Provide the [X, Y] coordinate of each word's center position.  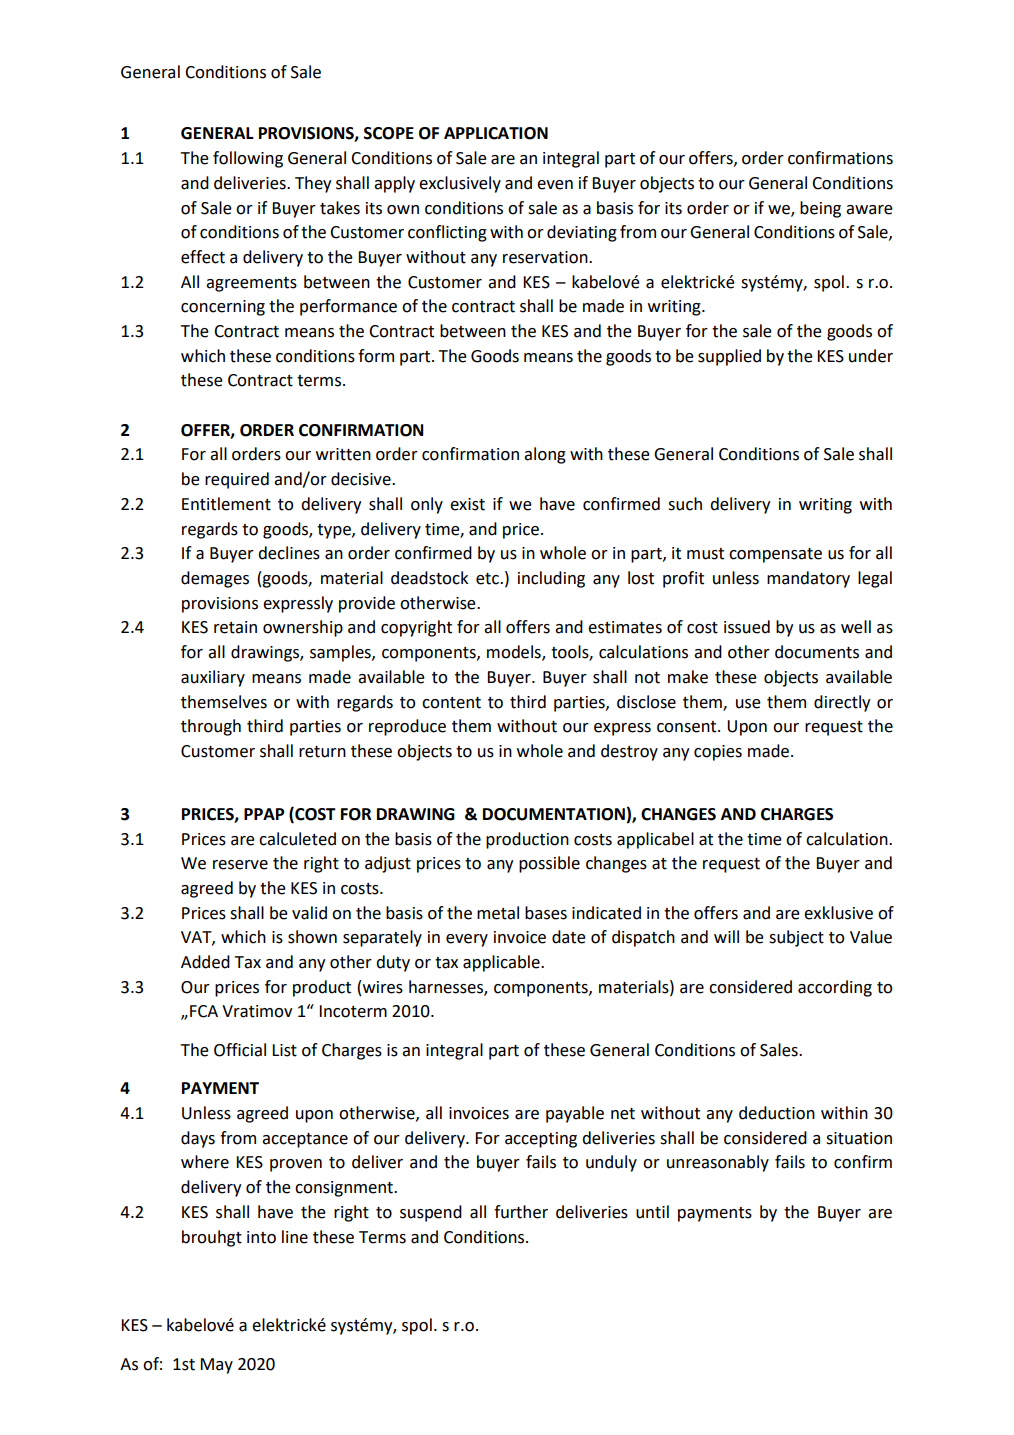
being [820, 209]
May [216, 1366]
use [748, 704]
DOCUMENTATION [554, 814]
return [322, 752]
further [521, 1212]
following [248, 159]
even [555, 185]
